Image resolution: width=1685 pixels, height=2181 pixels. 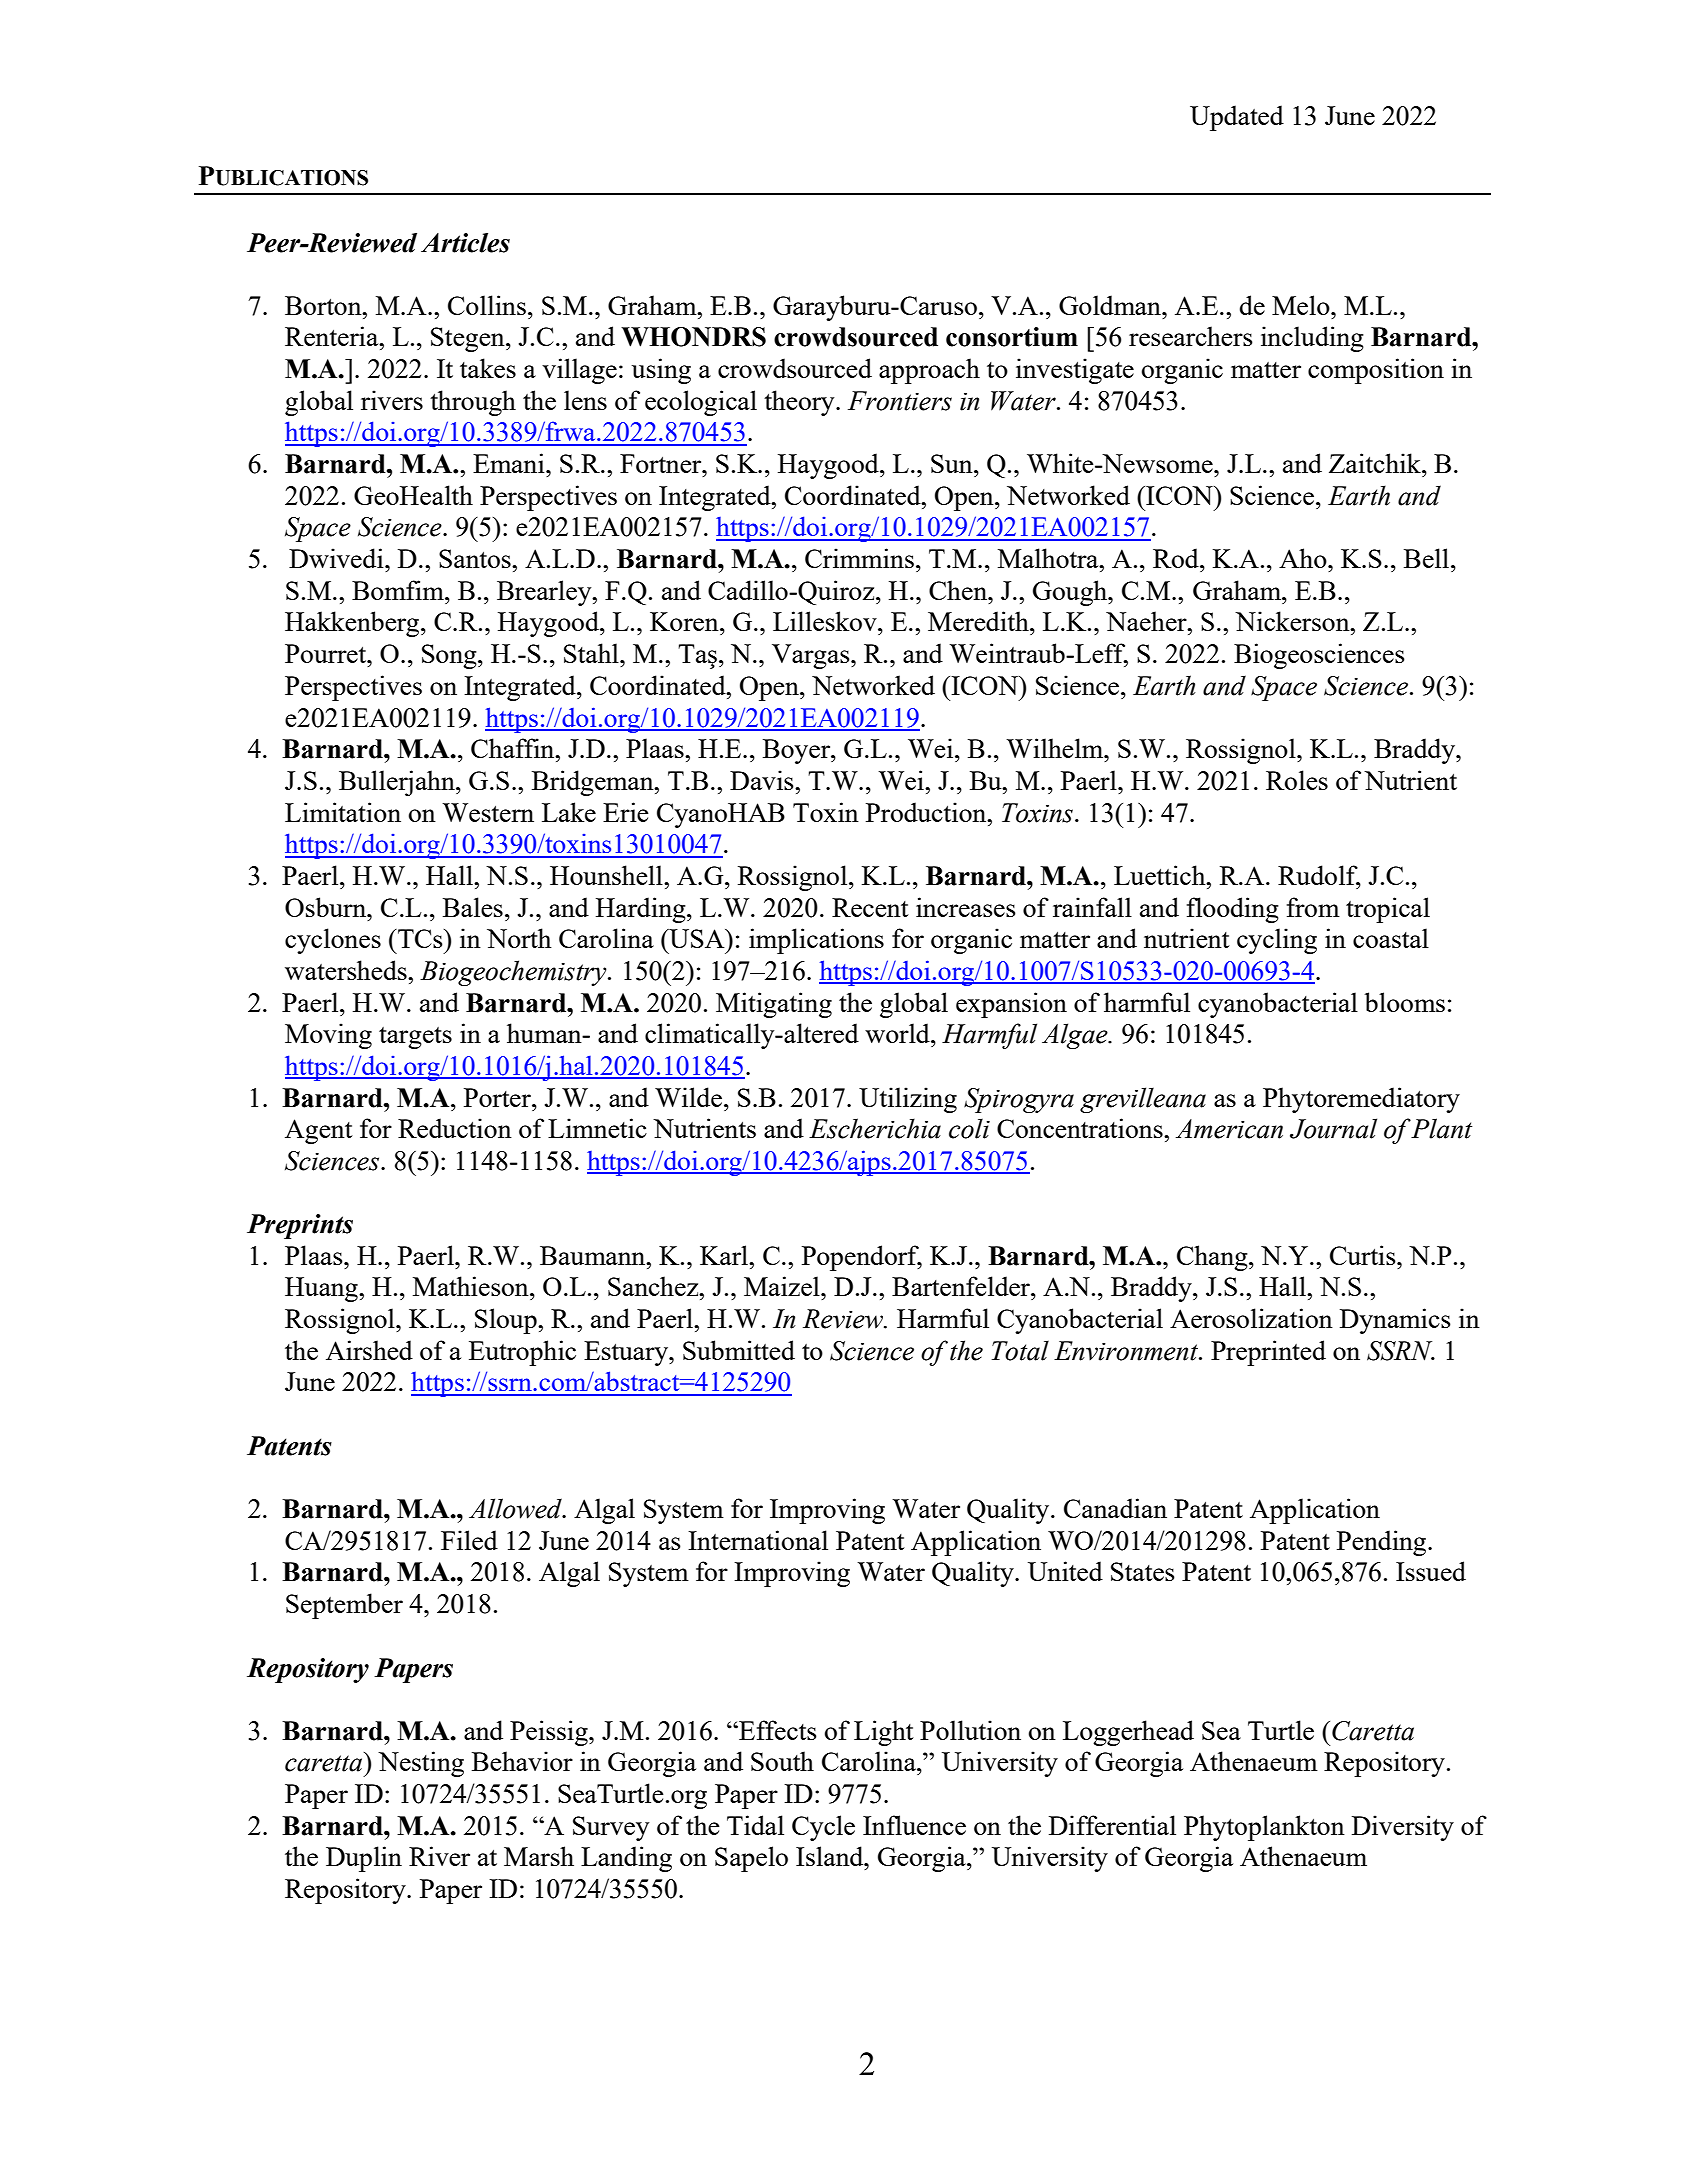 I want to click on targets, so click(x=415, y=1038).
